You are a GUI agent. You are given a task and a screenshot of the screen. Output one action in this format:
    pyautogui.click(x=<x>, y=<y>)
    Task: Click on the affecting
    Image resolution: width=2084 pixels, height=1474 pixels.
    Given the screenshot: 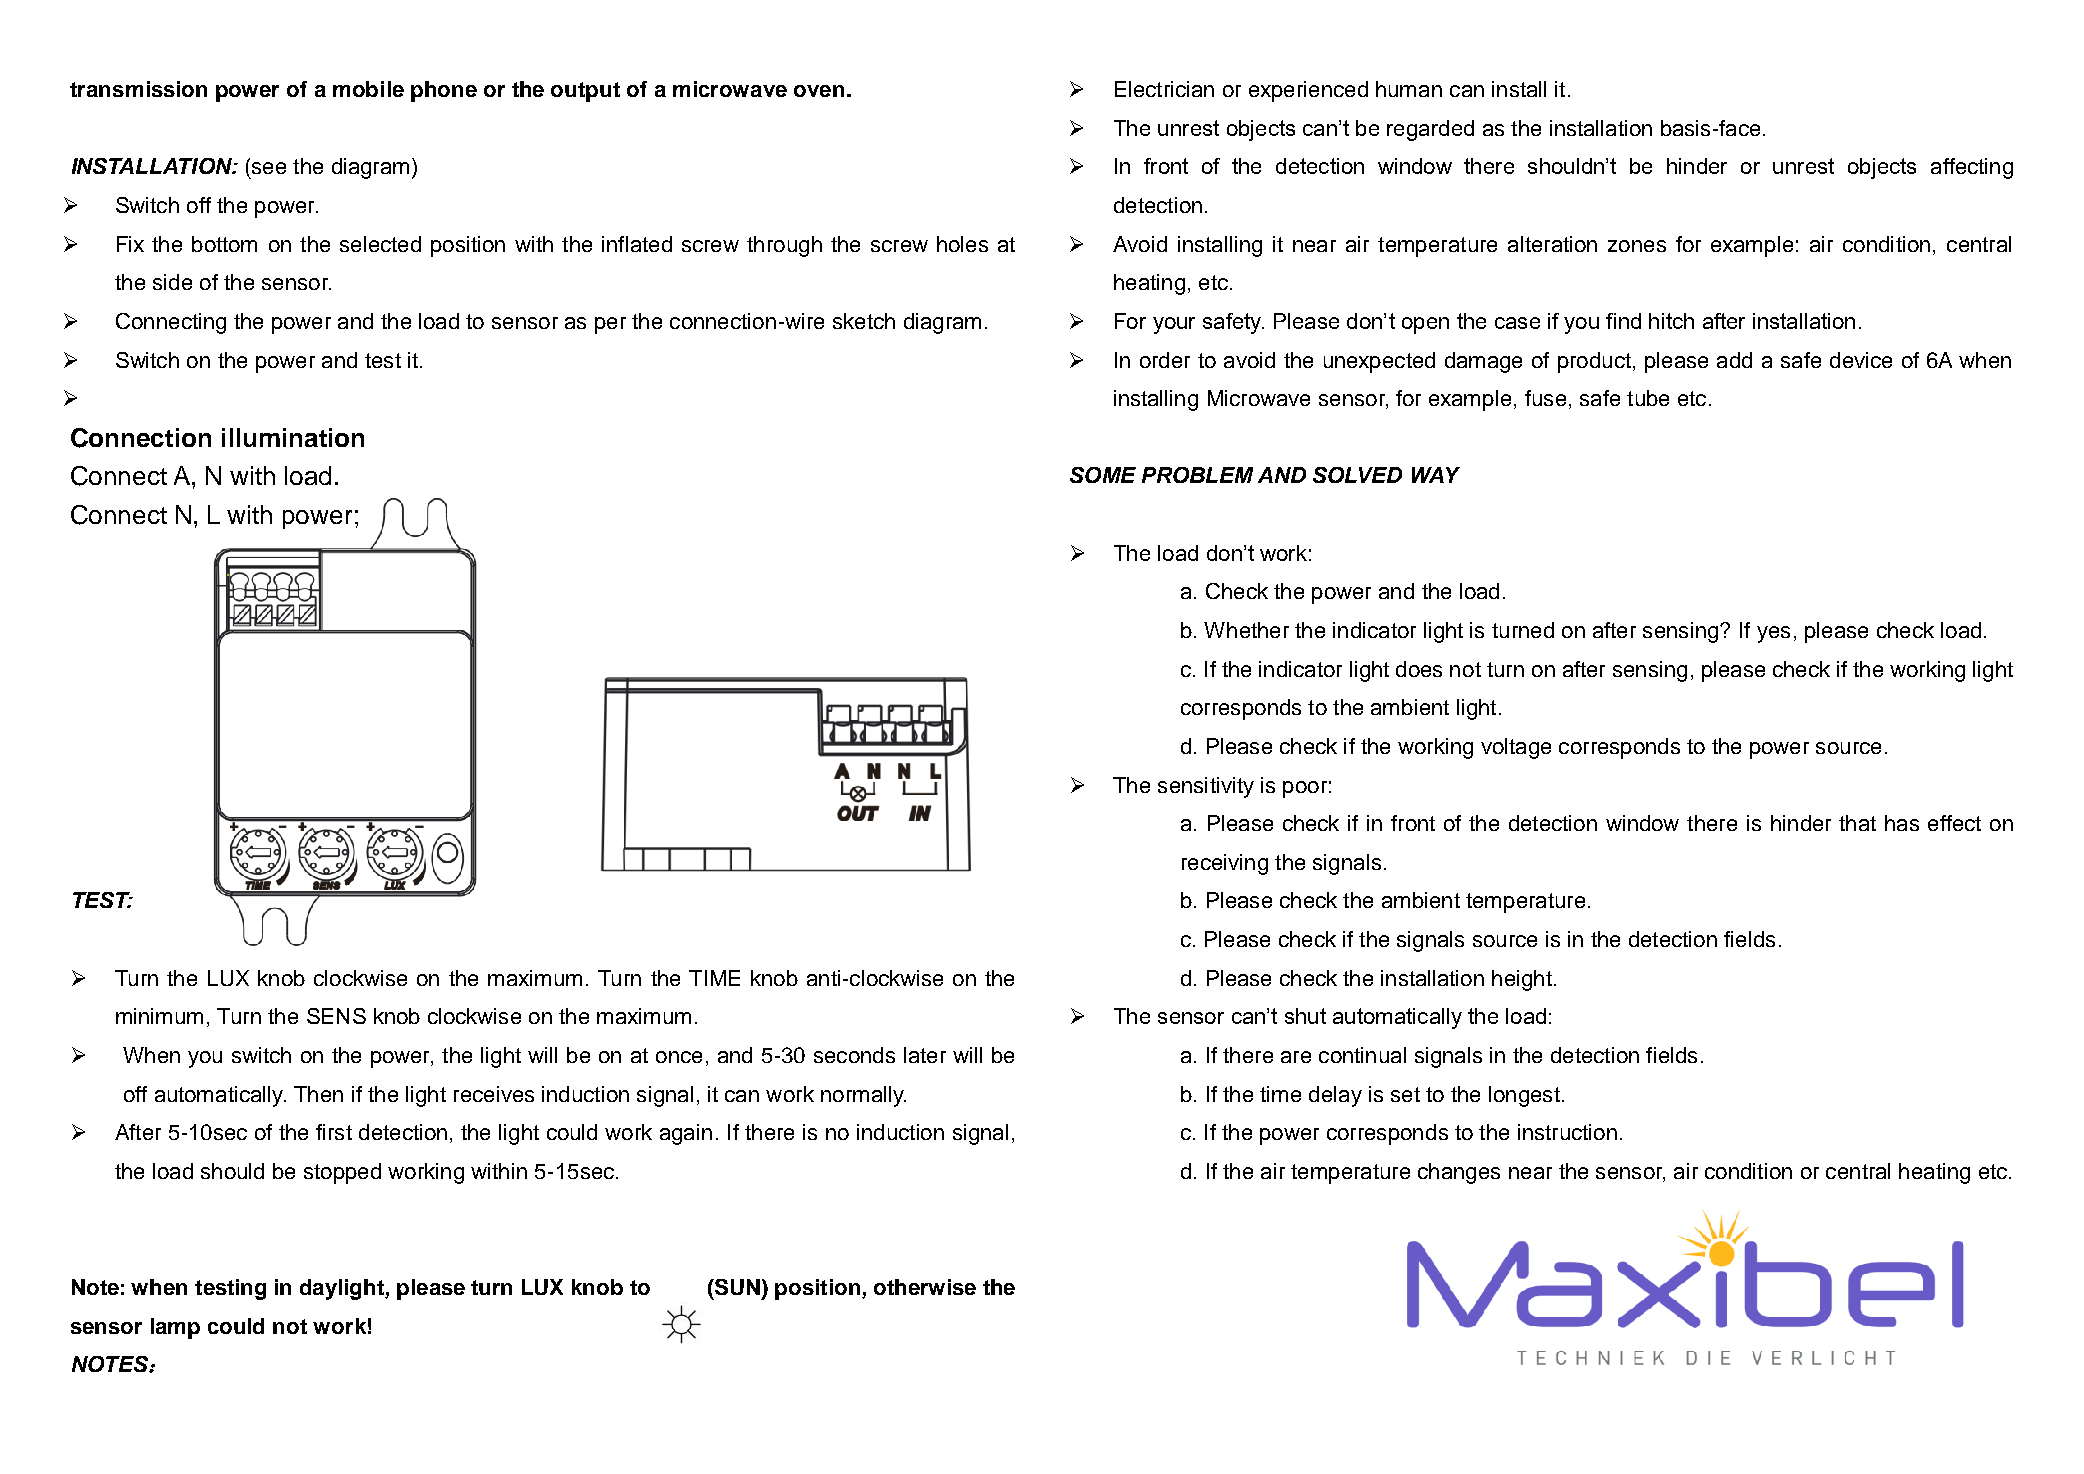 What is the action you would take?
    pyautogui.click(x=1972, y=168)
